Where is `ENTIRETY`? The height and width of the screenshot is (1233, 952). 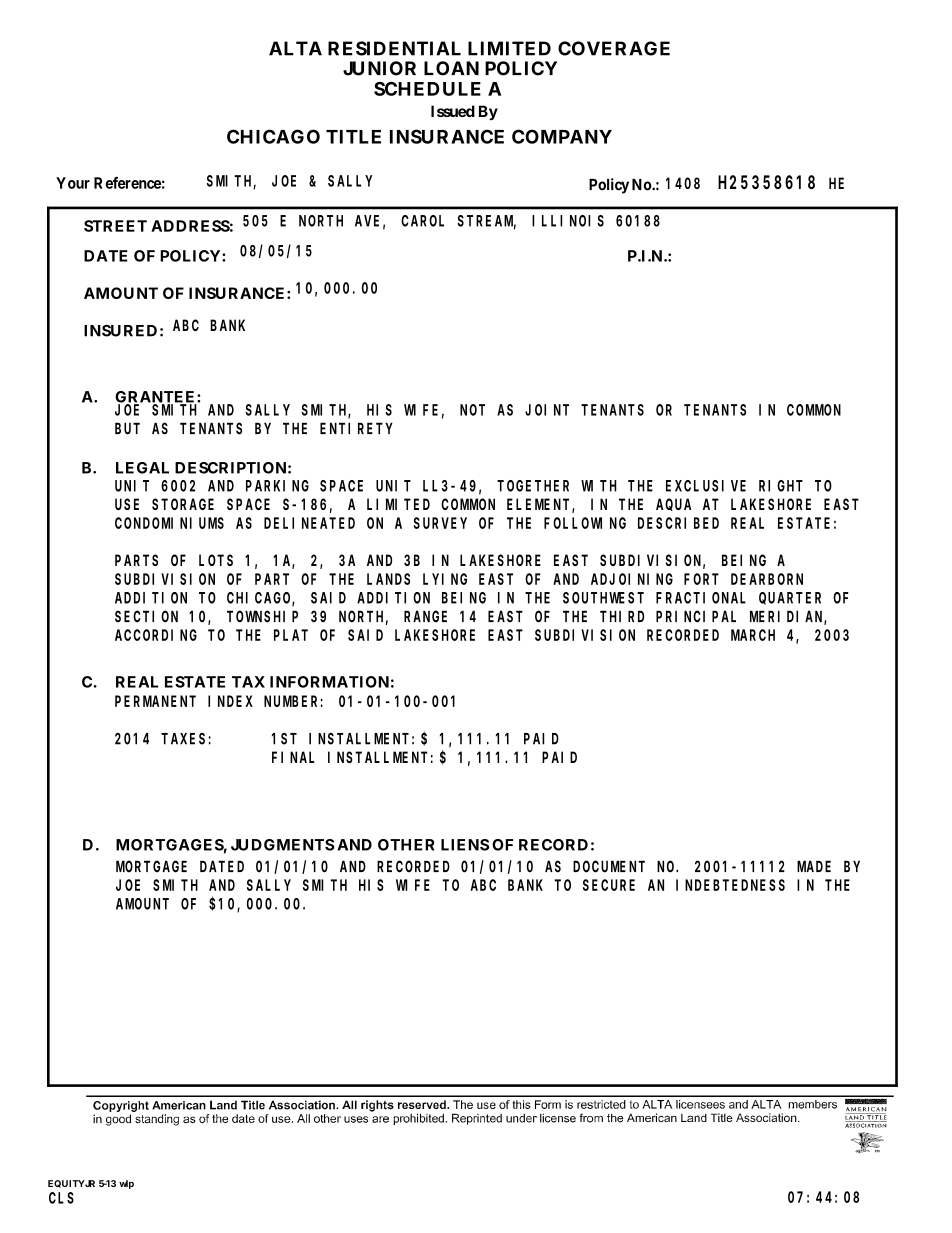 ENTIRETY is located at coordinates (356, 428).
